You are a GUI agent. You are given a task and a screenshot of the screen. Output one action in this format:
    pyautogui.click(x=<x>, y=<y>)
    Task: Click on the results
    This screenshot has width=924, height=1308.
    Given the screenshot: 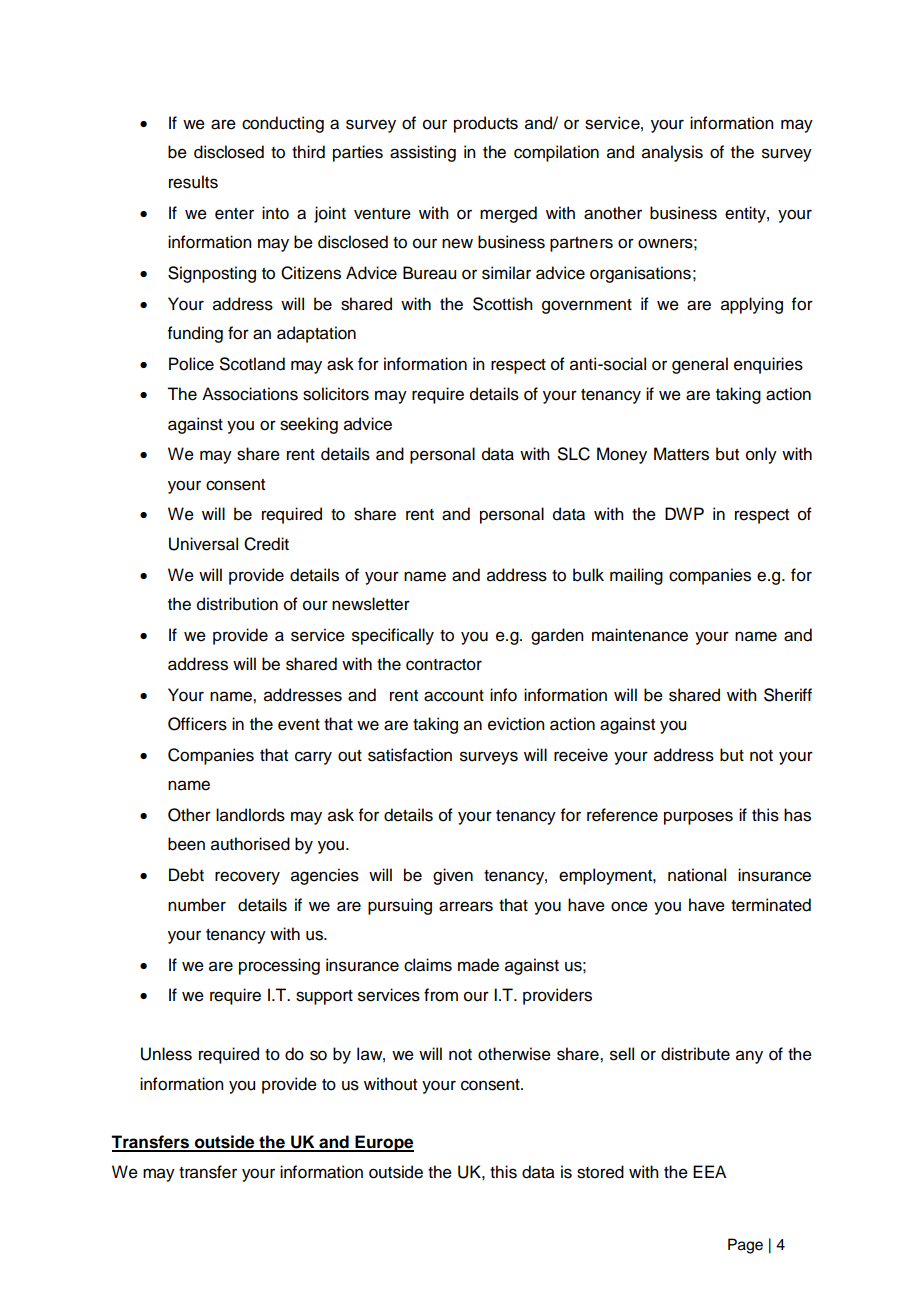 What is the action you would take?
    pyautogui.click(x=193, y=182)
